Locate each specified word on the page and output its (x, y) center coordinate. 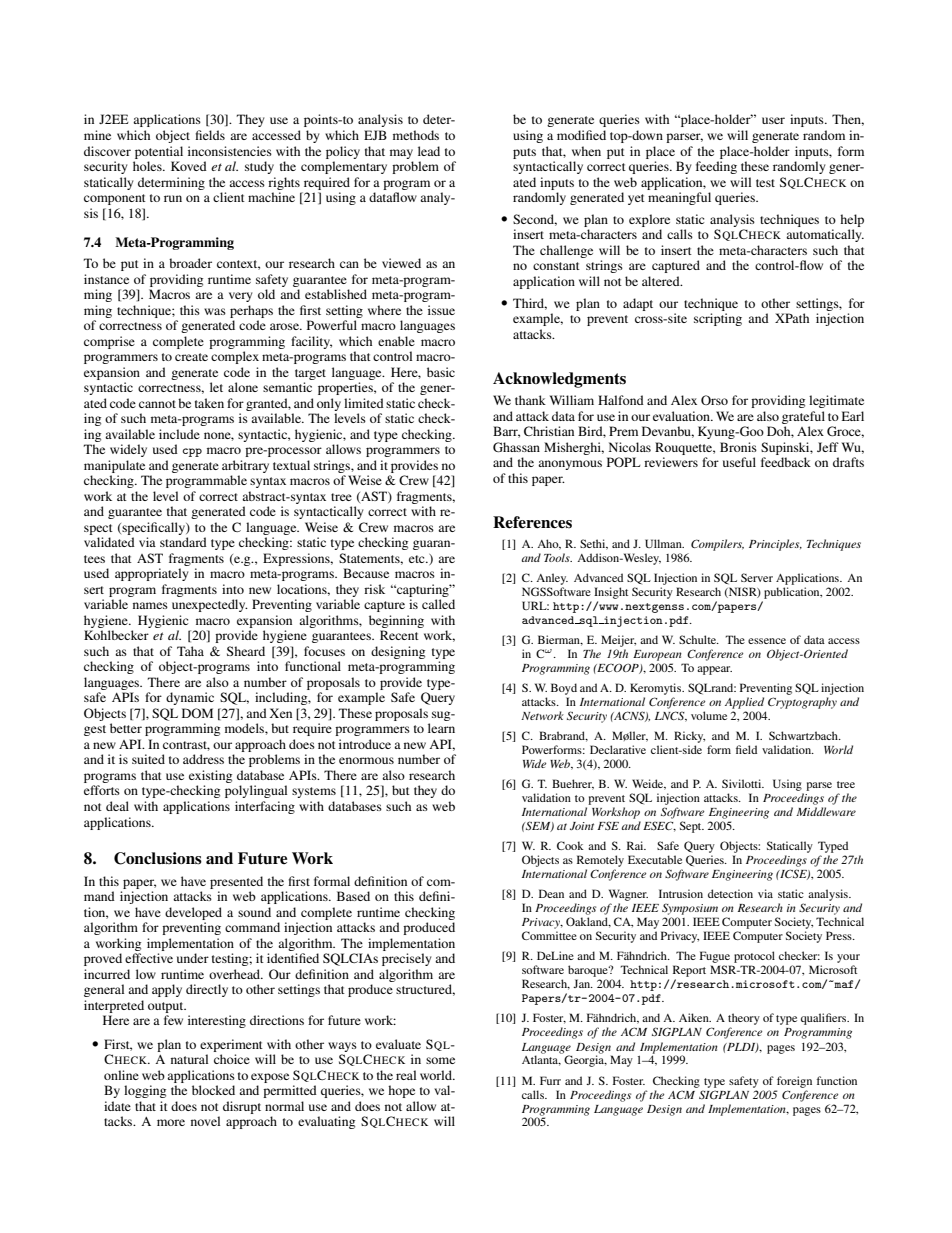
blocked (213, 1090)
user (773, 120)
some (440, 1060)
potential (159, 152)
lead (429, 151)
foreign (794, 1082)
